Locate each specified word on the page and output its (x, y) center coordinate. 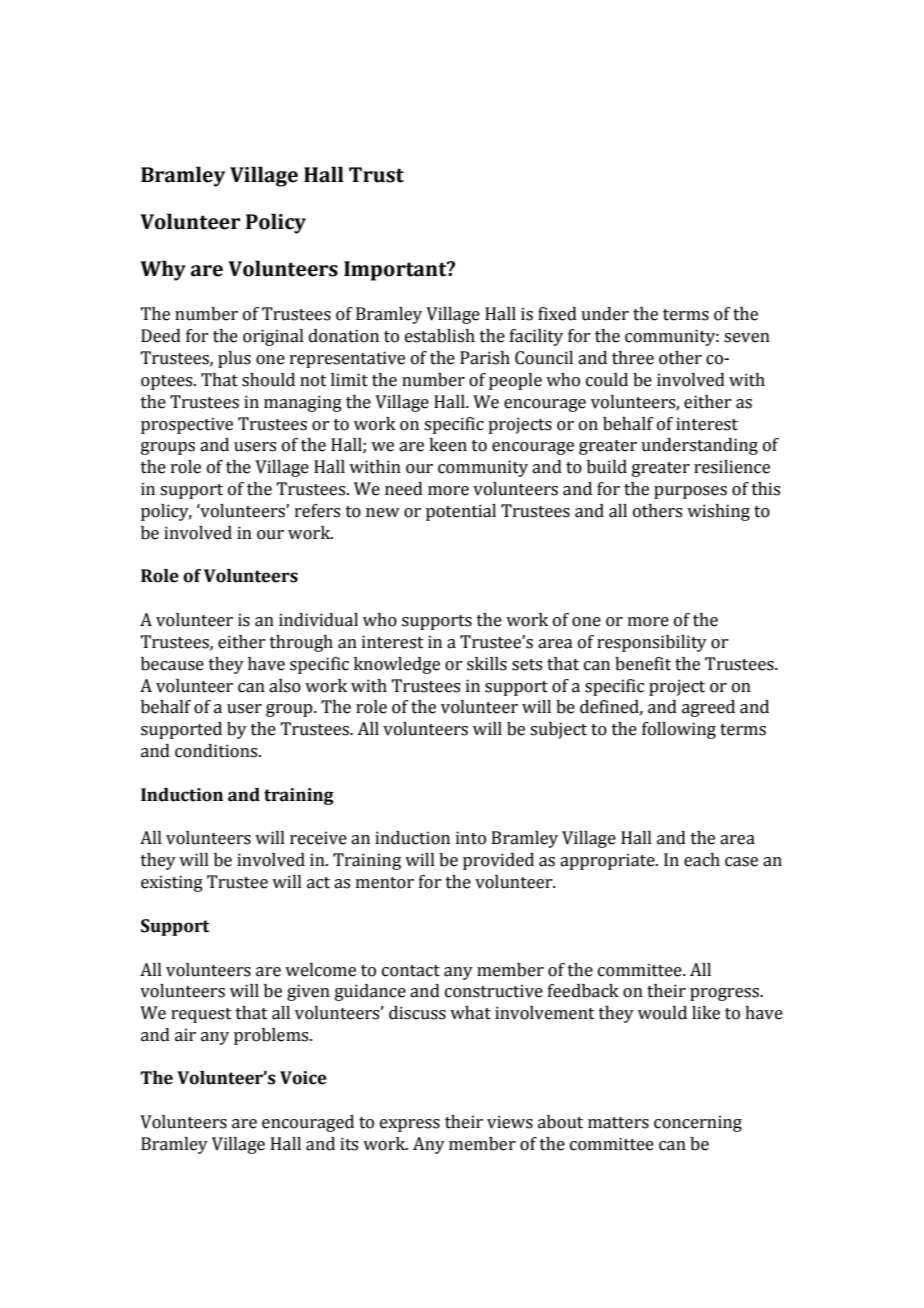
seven (747, 338)
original (273, 337)
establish (440, 336)
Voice (303, 1078)
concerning (698, 1123)
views (510, 1122)
